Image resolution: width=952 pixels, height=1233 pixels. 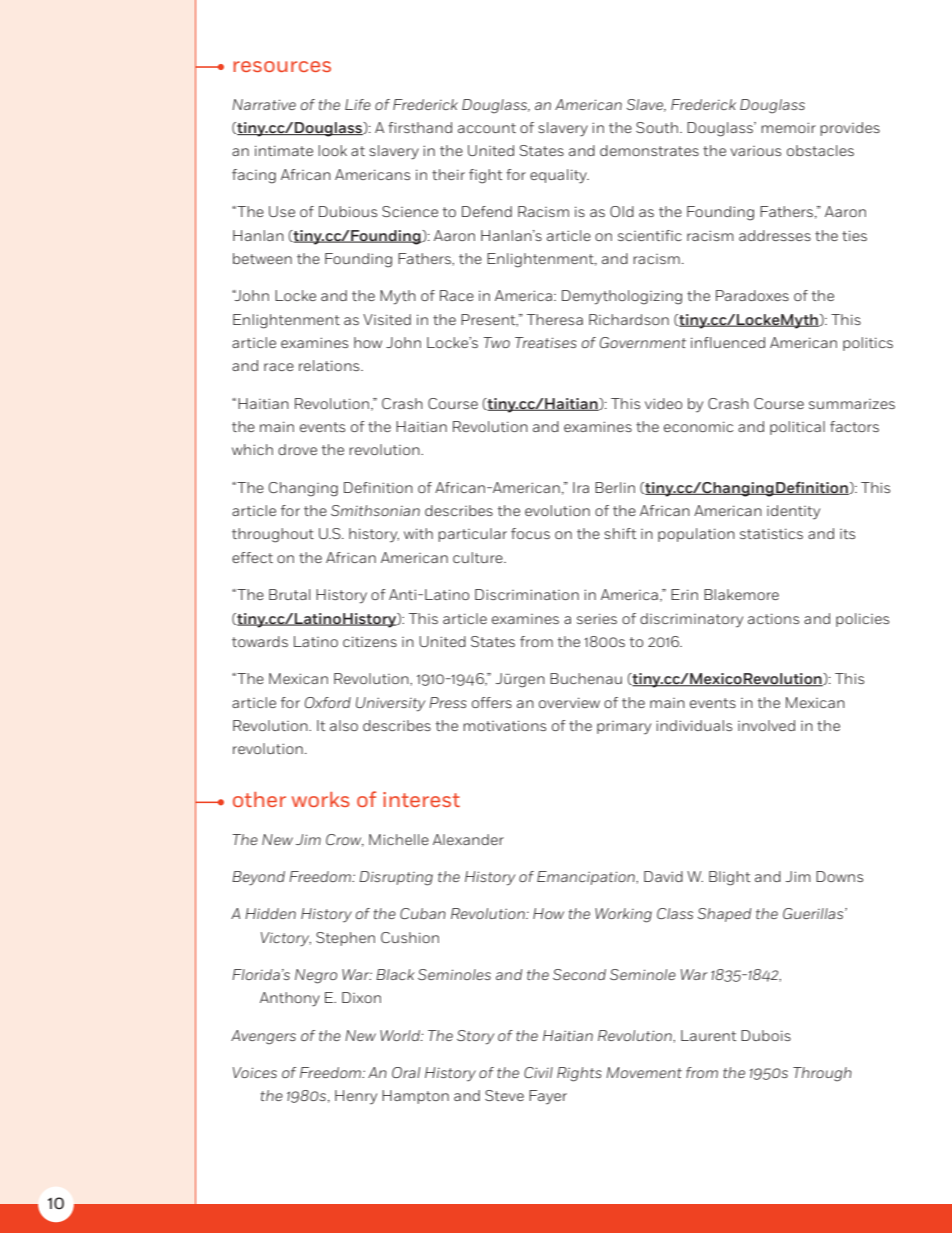 I want to click on Crow, so click(x=345, y=840).
